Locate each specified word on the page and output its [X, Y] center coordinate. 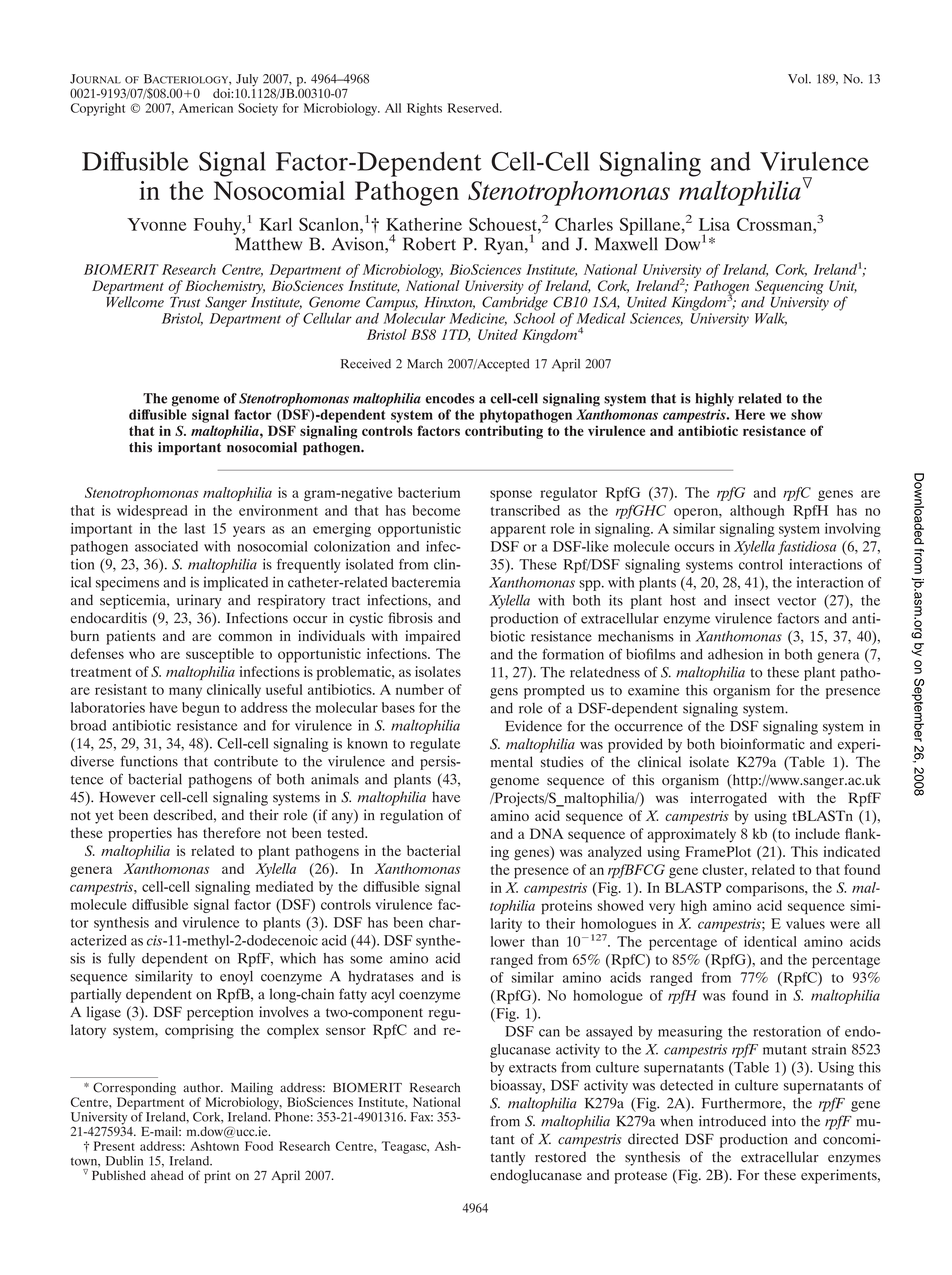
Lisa [714, 224]
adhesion [735, 654]
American [206, 108]
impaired [432, 637]
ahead [167, 1175]
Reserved [474, 108]
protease [640, 1177]
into [784, 1121]
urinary [199, 601]
